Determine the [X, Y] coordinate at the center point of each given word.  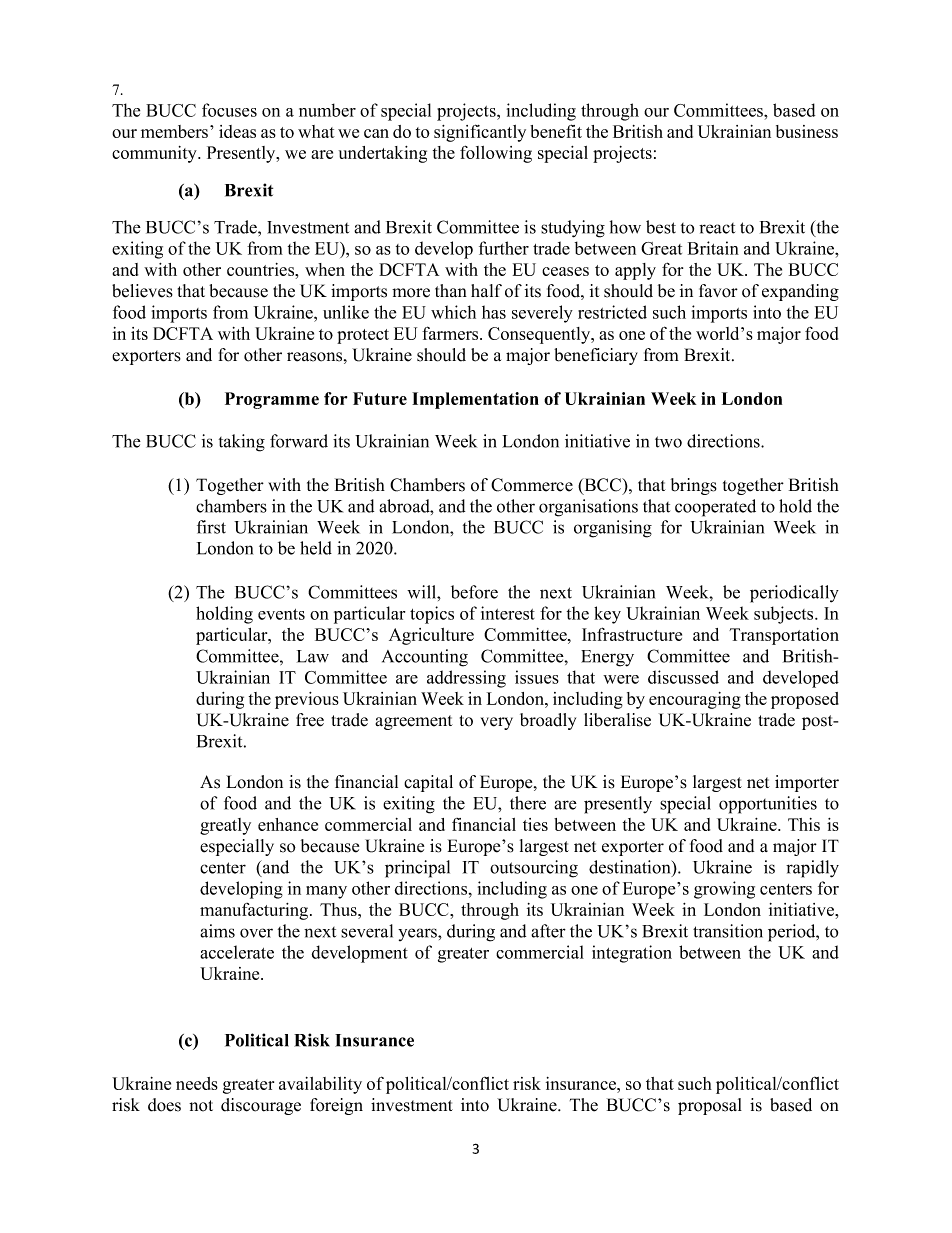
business [807, 131]
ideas [237, 131]
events [281, 614]
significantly [480, 133]
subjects [785, 615]
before [474, 592]
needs [197, 1083]
